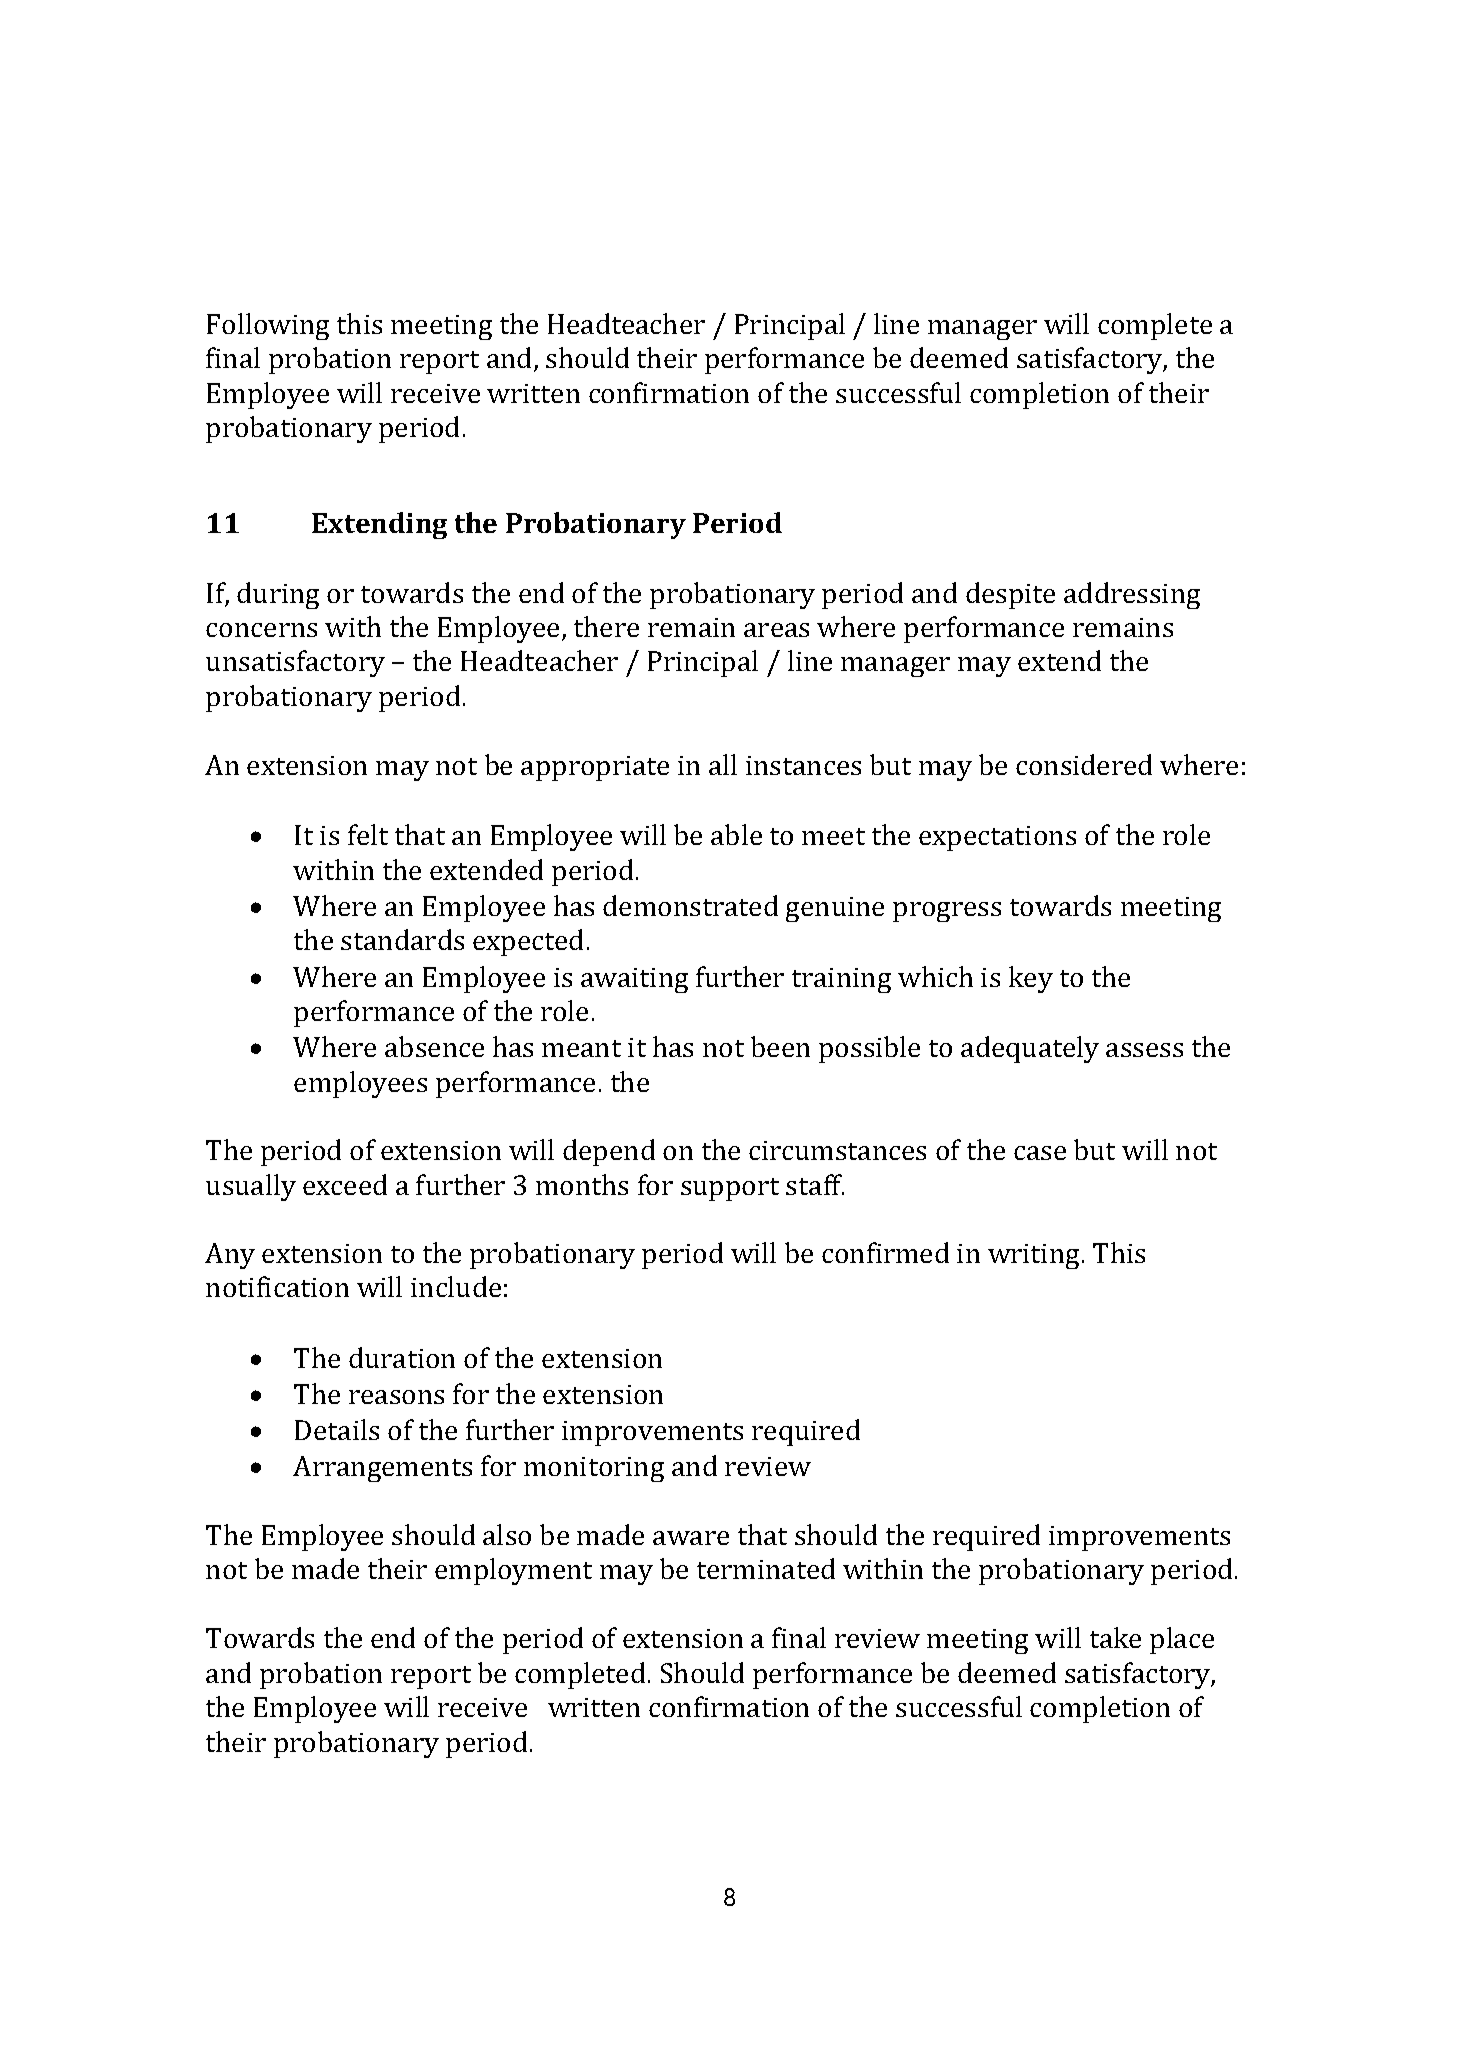  What do you see at coordinates (766, 1568) in the document?
I see `terminated` at bounding box center [766, 1568].
